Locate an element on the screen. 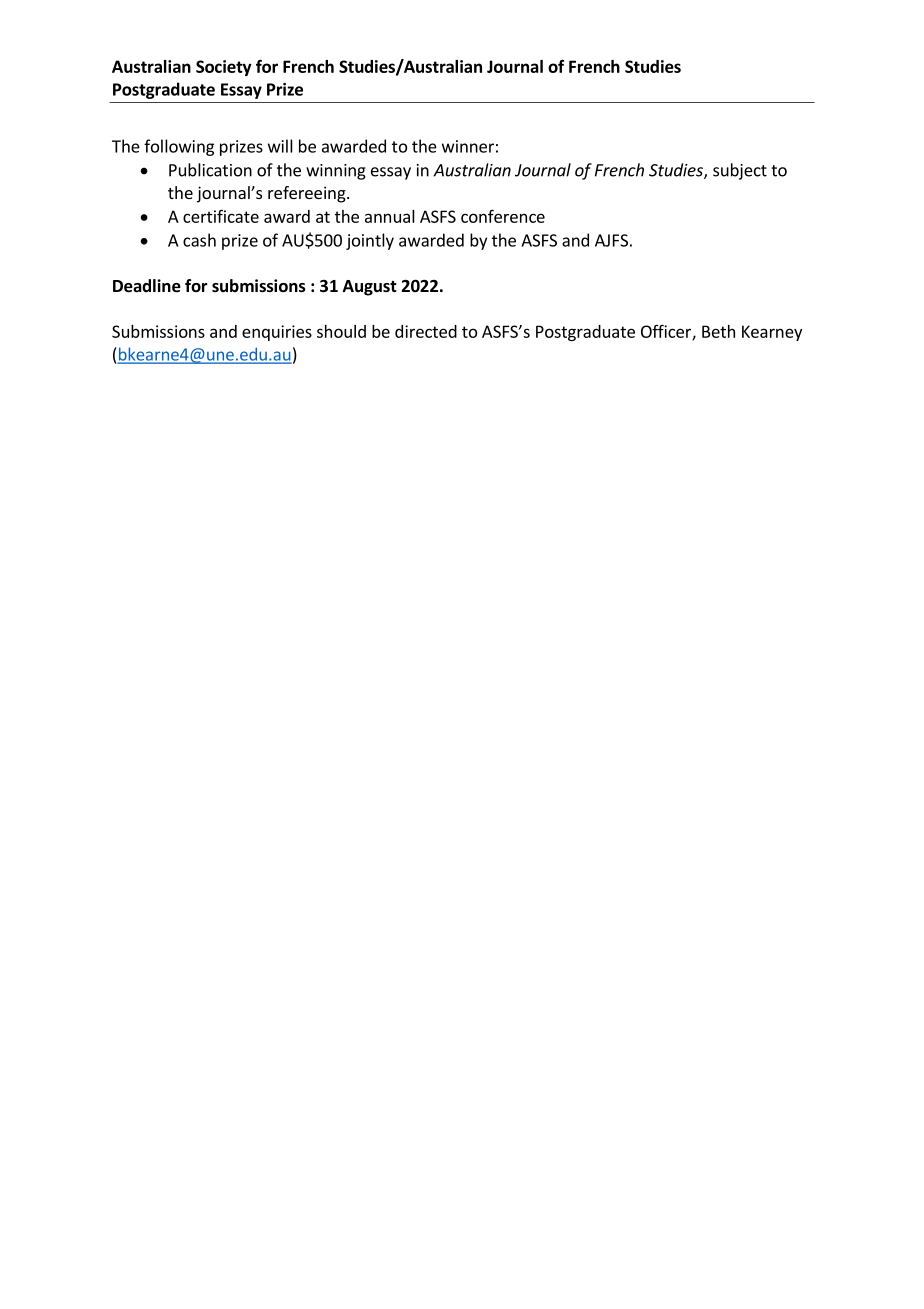  Society is located at coordinates (224, 68).
